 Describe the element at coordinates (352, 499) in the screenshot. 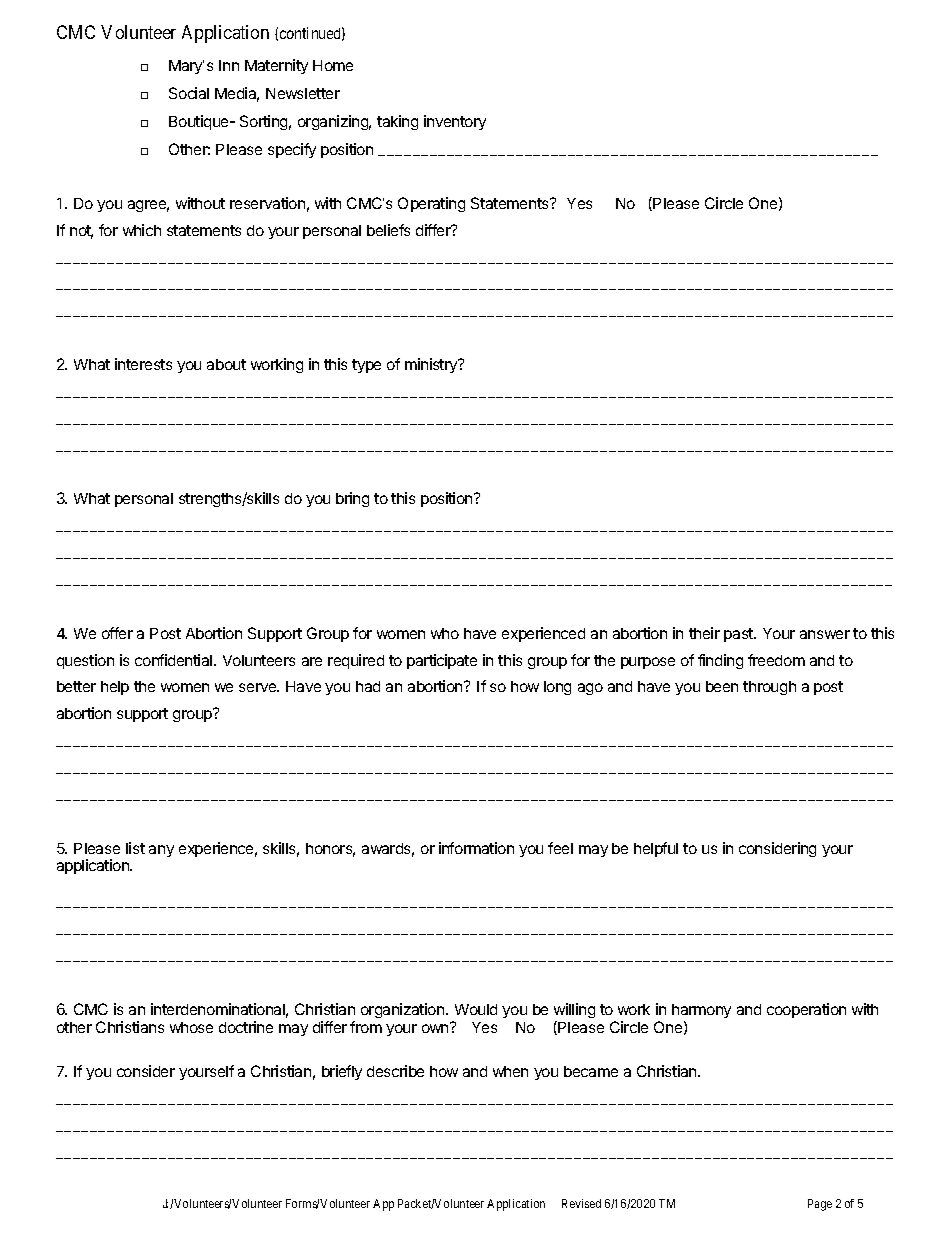

I see `bring` at that location.
